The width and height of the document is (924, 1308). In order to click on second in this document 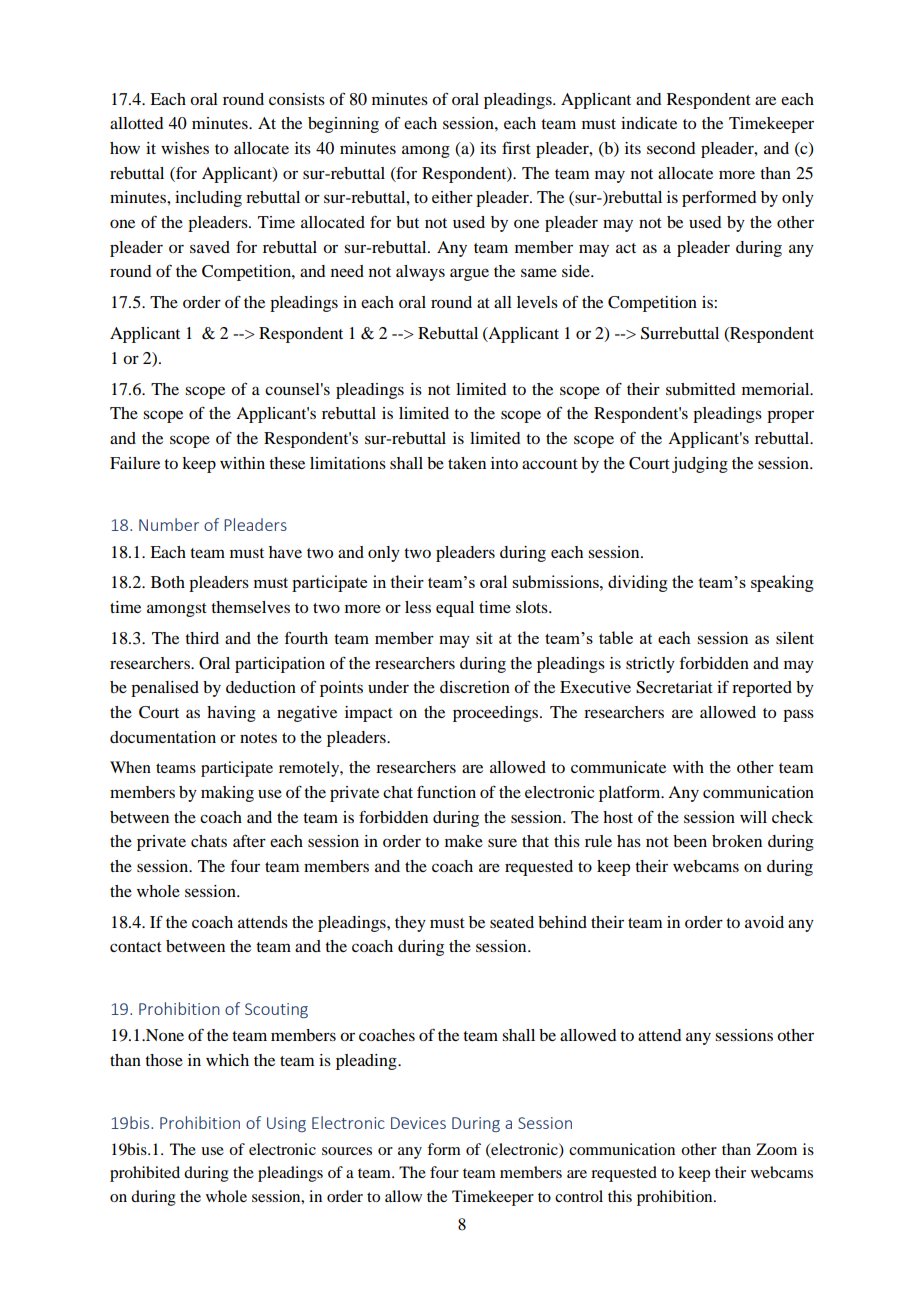, I will do `click(671, 148)`.
